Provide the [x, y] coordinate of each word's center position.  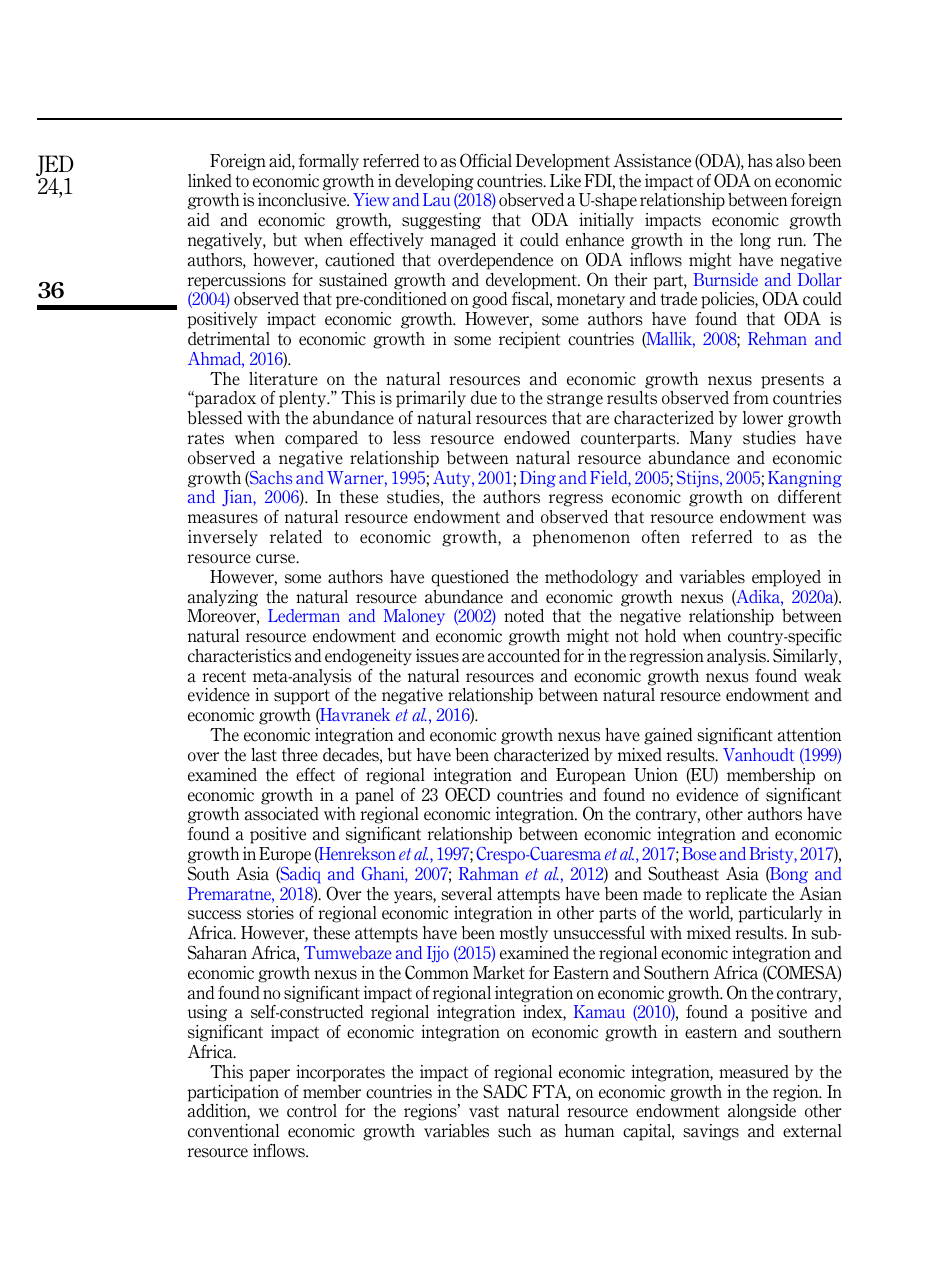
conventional [233, 1131]
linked [210, 181]
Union [656, 775]
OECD [467, 794]
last [264, 755]
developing [434, 182]
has [760, 161]
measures [223, 519]
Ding [538, 479]
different [809, 497]
